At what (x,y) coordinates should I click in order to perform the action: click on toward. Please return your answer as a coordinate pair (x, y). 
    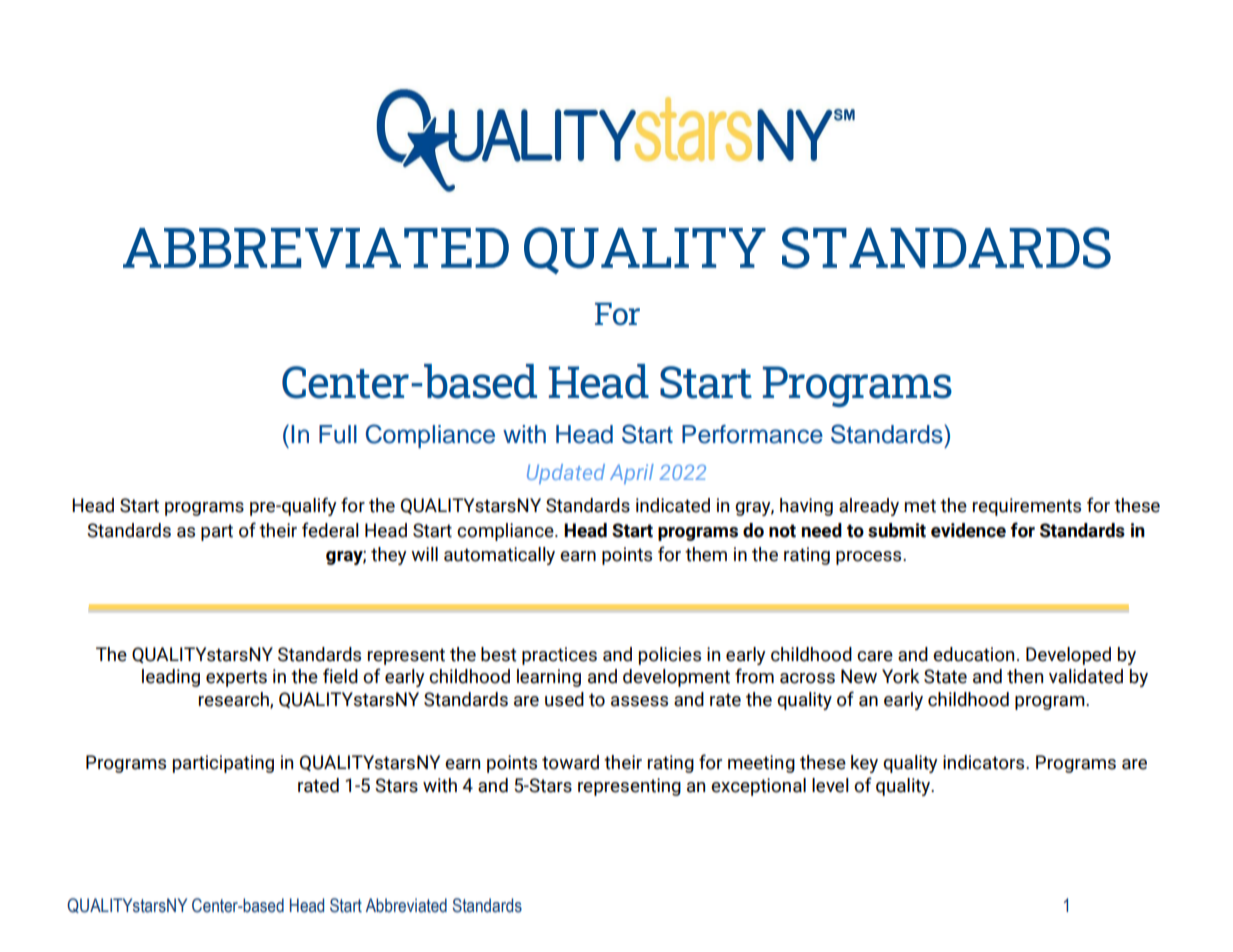
    Looking at the image, I should click on (570, 762).
